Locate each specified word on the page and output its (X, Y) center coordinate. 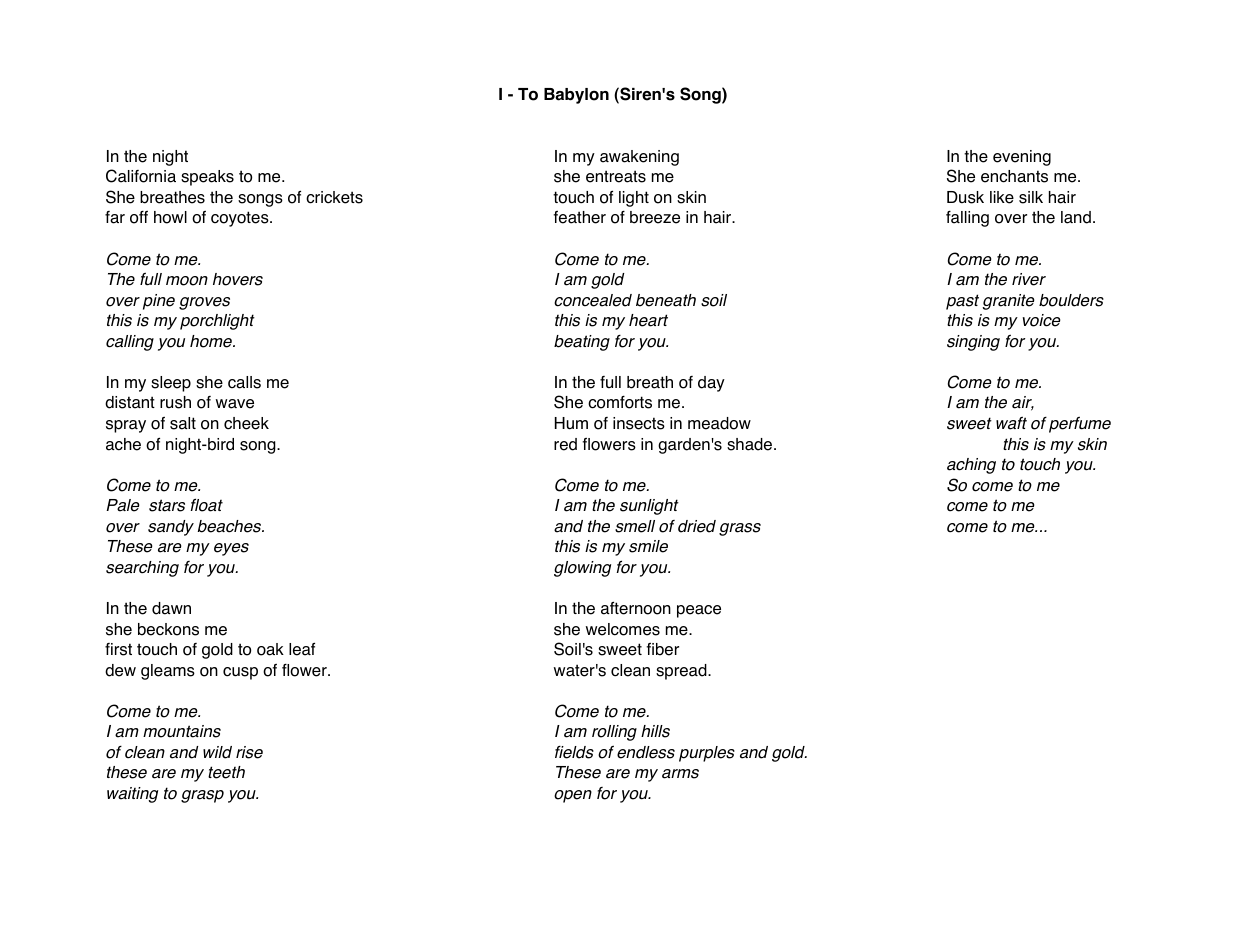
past (962, 302)
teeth (226, 772)
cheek (246, 423)
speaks (207, 178)
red (565, 444)
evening (1022, 158)
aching (971, 466)
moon (187, 281)
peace (699, 611)
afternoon (636, 608)
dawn (171, 608)
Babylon (576, 96)
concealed (593, 300)
